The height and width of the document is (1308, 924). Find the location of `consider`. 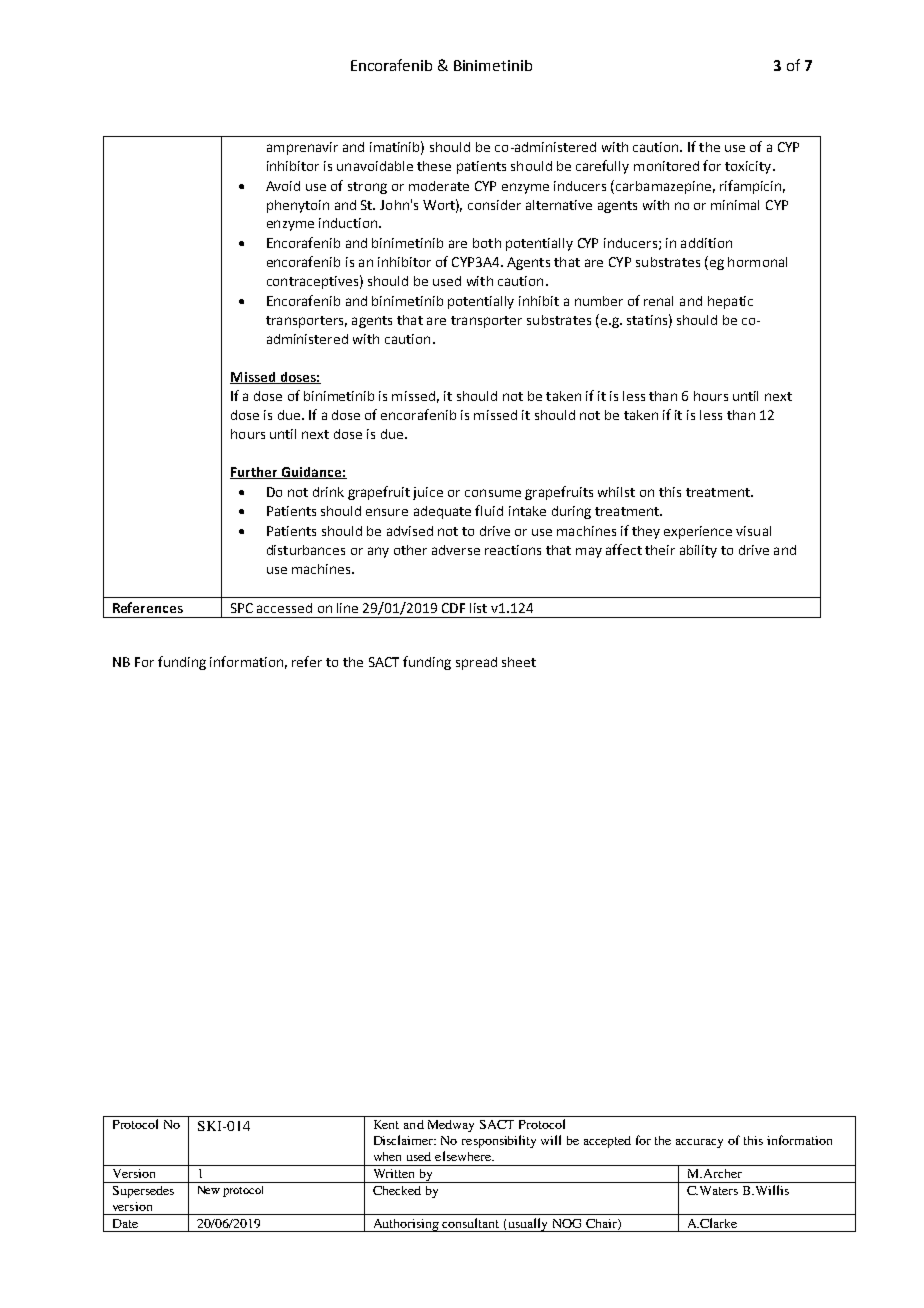

consider is located at coordinates (494, 205).
